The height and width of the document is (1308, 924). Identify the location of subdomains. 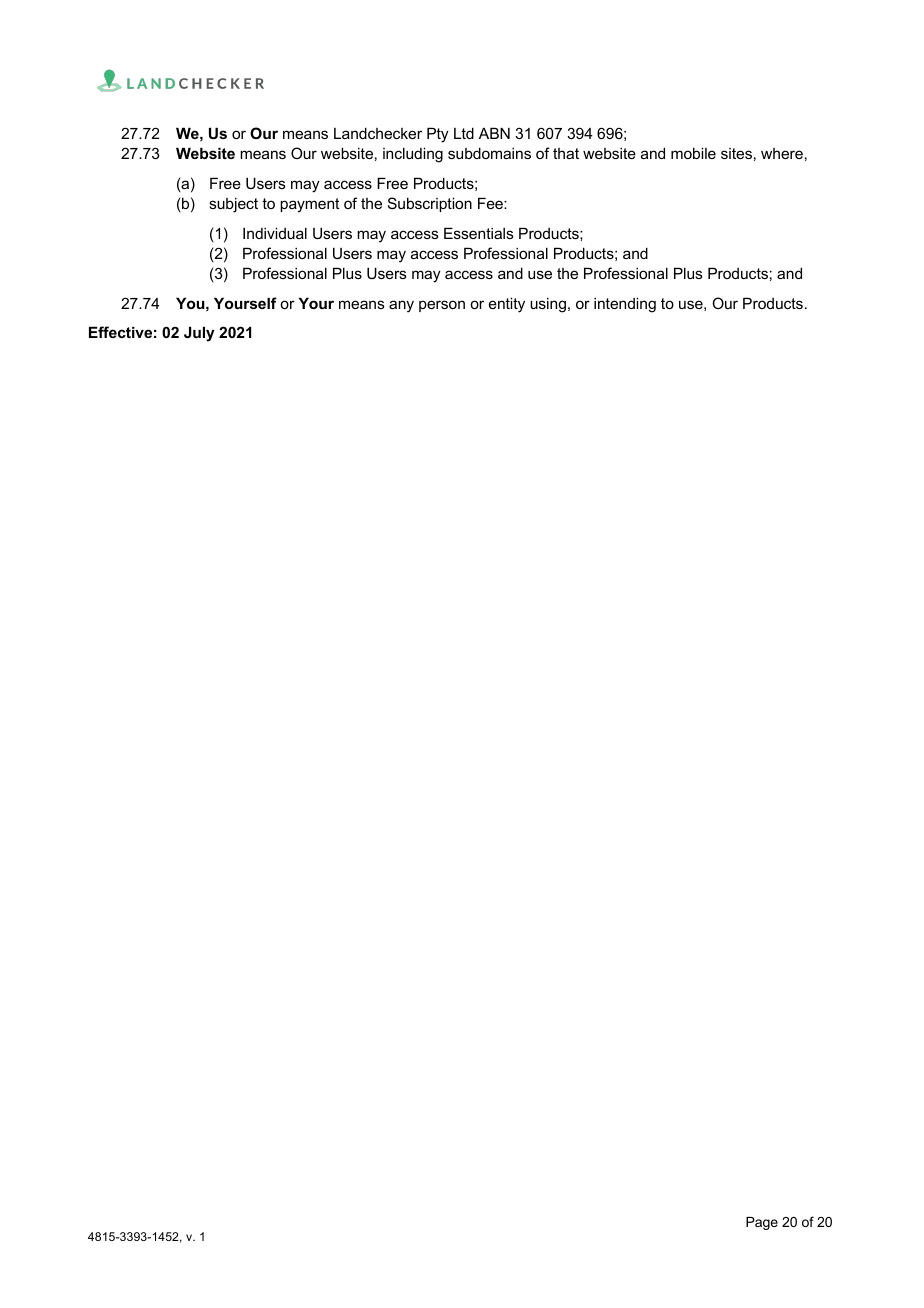
(489, 153).
